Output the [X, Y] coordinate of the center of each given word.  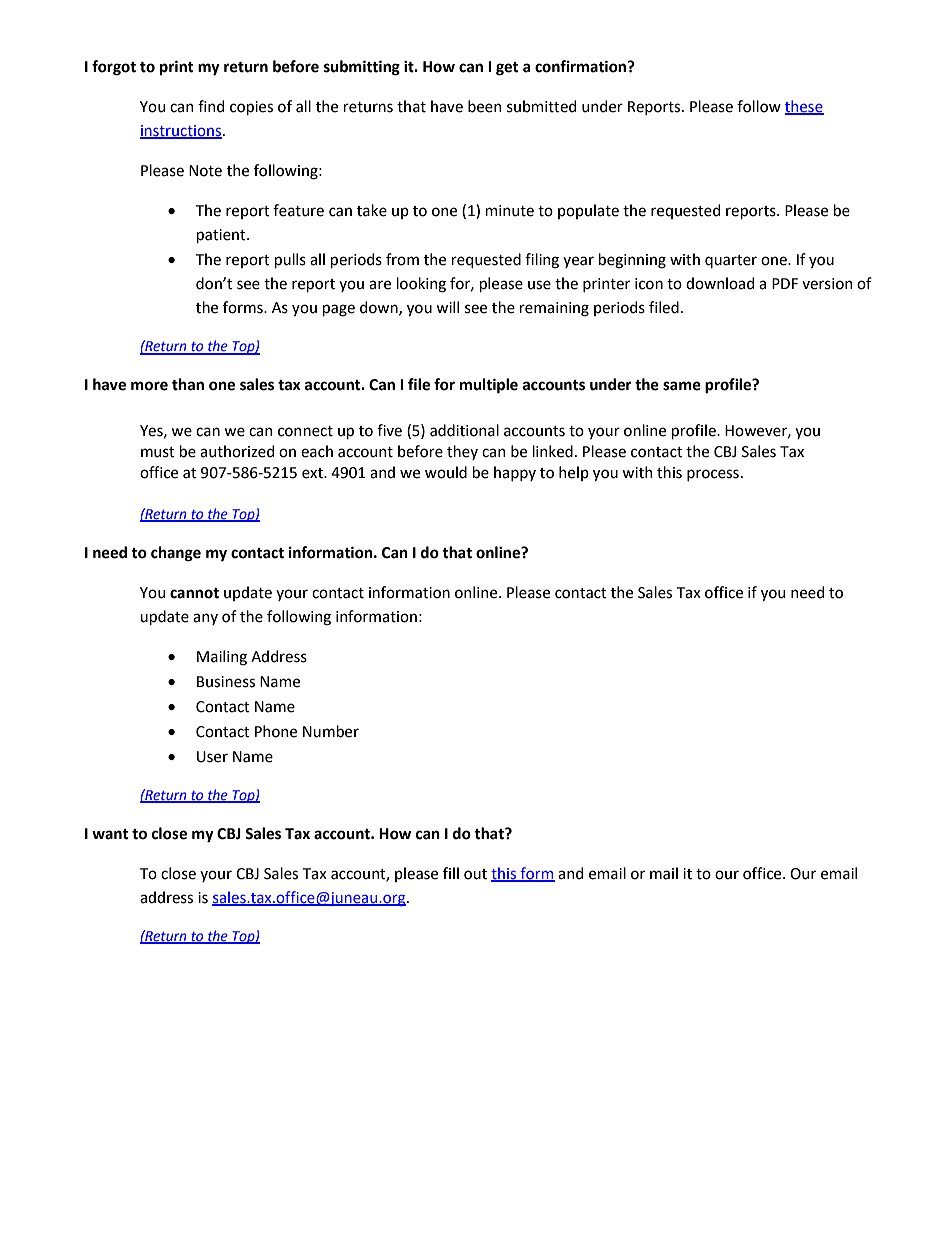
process [713, 475]
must [158, 452]
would [446, 472]
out [475, 874]
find [211, 106]
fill [451, 873]
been [485, 106]
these [804, 107]
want [110, 834]
